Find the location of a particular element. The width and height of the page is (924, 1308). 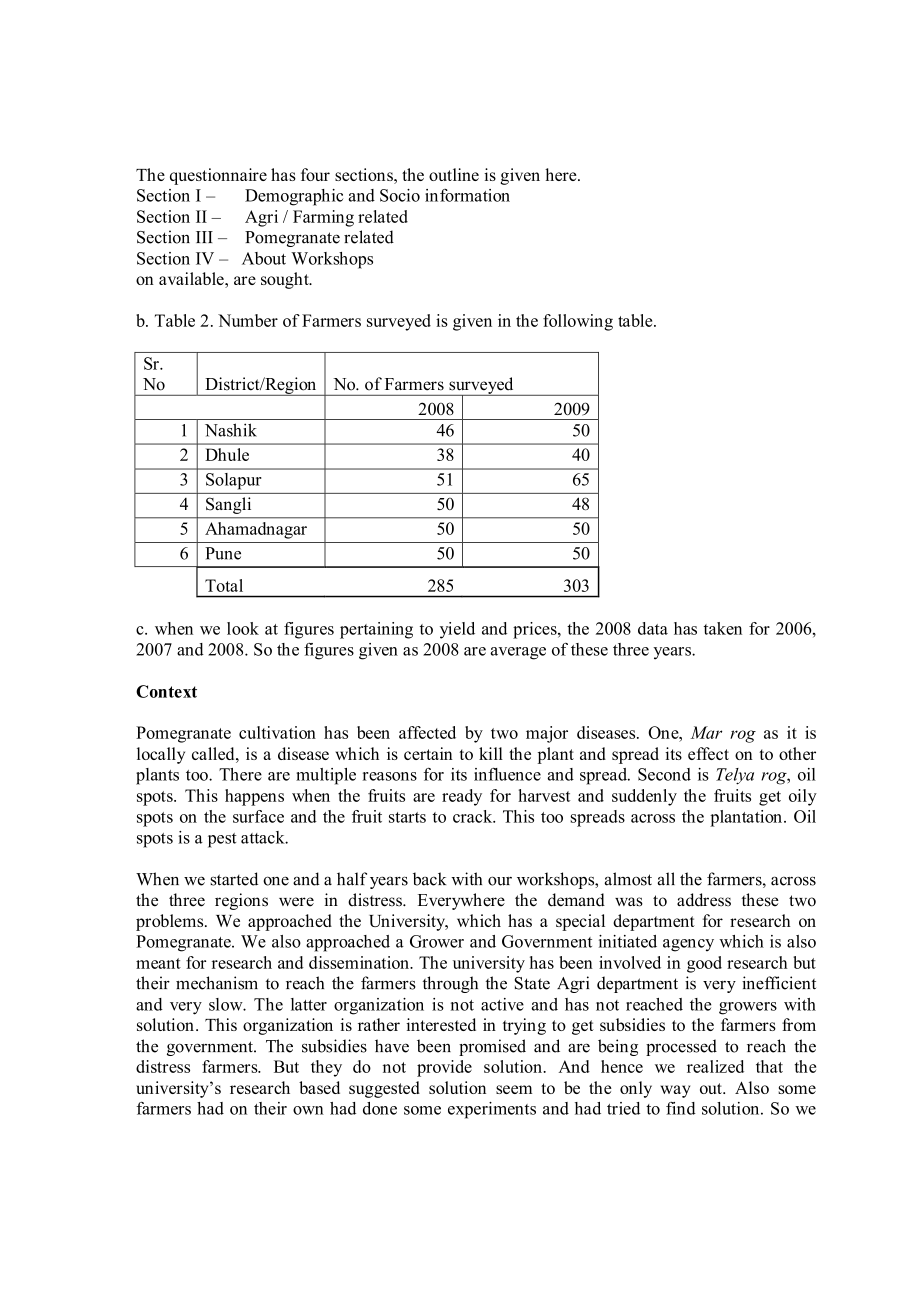

look is located at coordinates (243, 628).
